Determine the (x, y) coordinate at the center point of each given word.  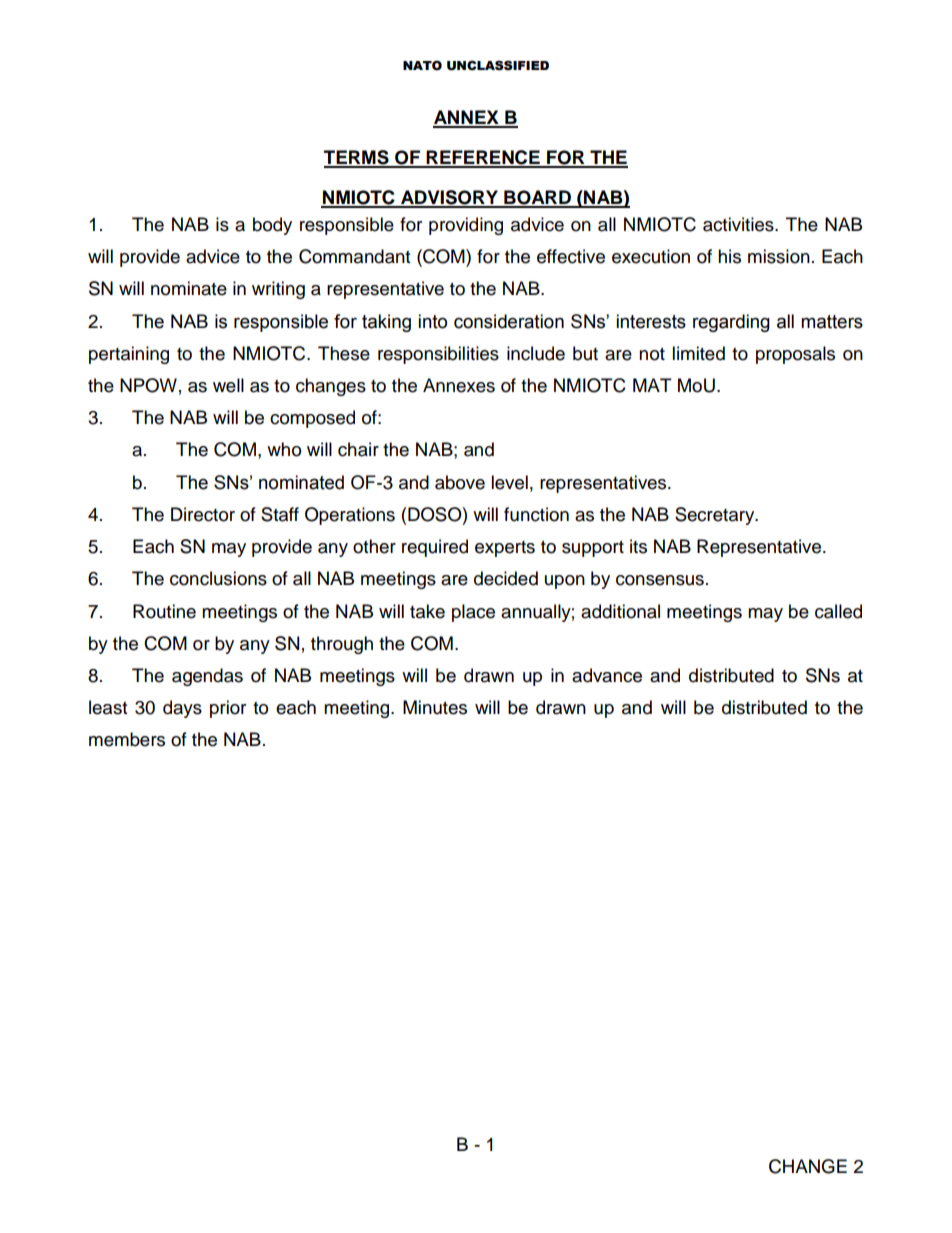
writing (278, 290)
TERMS (357, 158)
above (460, 482)
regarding (731, 323)
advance (607, 675)
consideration (509, 321)
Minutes (435, 707)
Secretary (716, 516)
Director (203, 514)
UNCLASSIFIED (498, 65)
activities (739, 224)
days (182, 709)
